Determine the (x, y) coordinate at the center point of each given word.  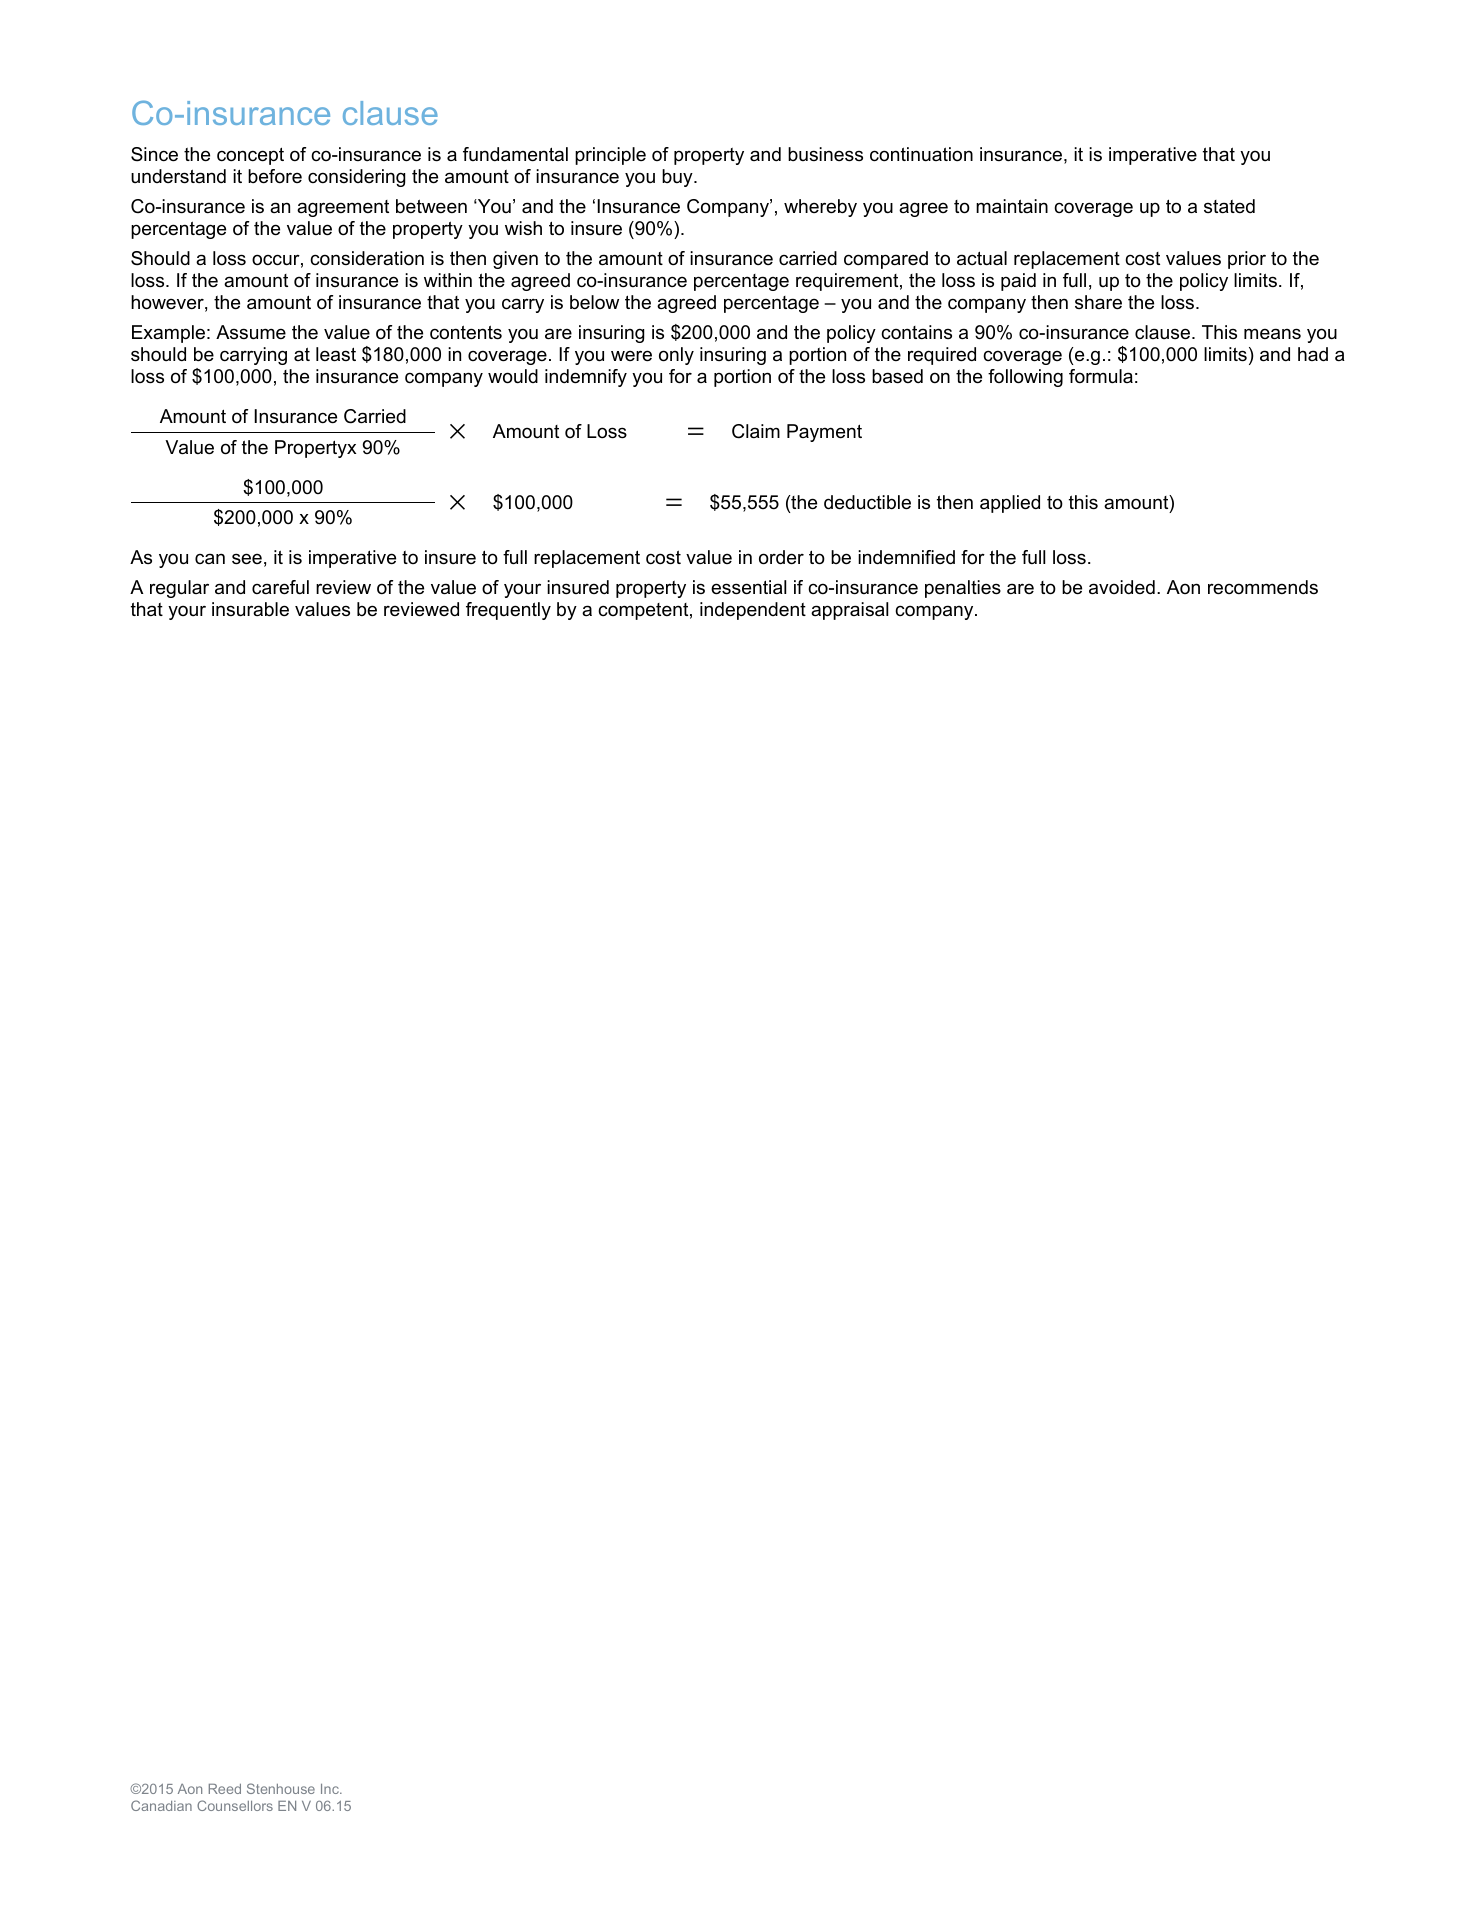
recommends (1263, 587)
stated (1229, 206)
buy (678, 178)
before (275, 176)
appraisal (849, 611)
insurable (250, 609)
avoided (1122, 587)
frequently (508, 611)
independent (753, 611)
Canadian (161, 1805)
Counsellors (235, 1805)
